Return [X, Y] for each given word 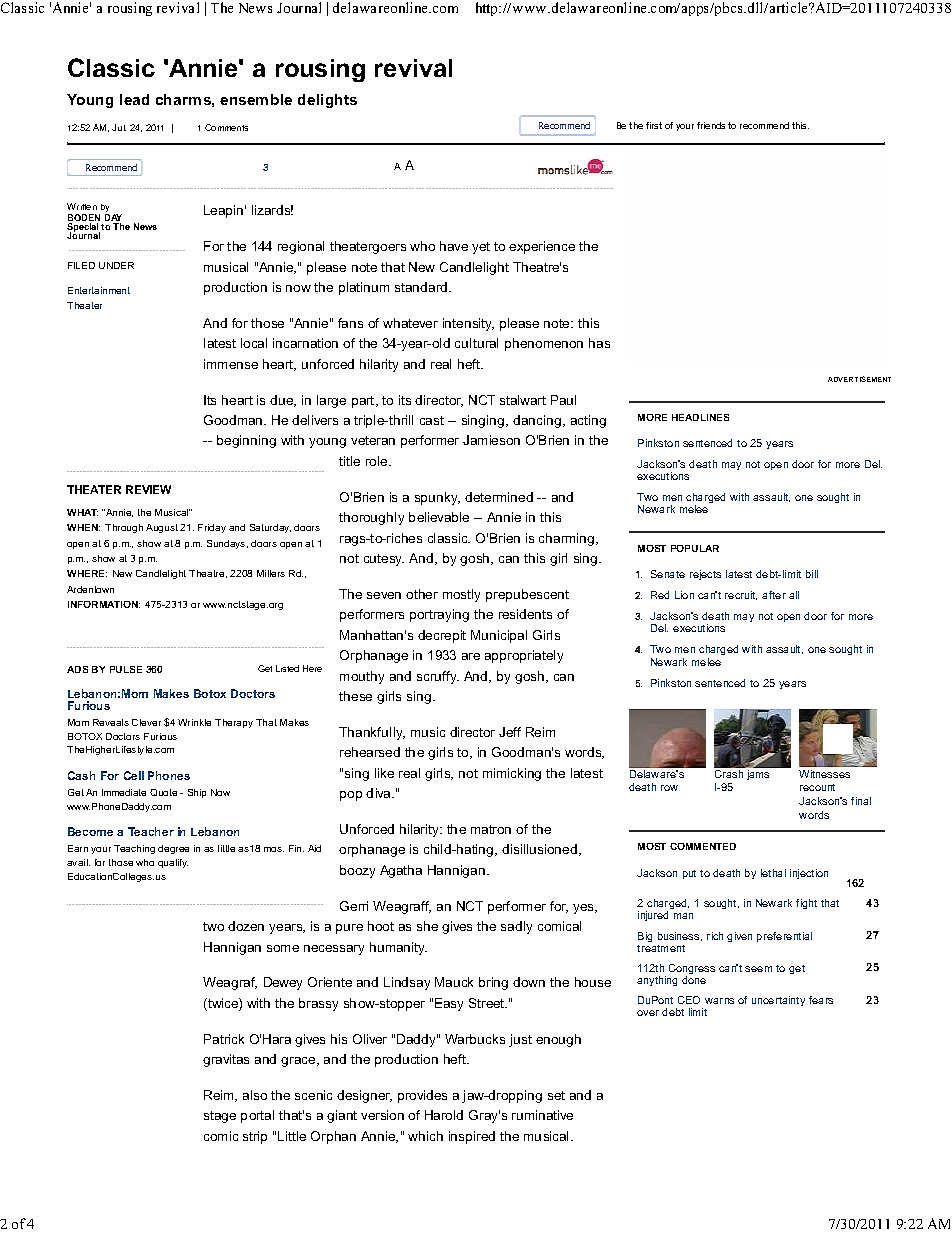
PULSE [126, 669]
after [774, 595]
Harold [444, 1115]
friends [711, 125]
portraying [439, 615]
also [255, 1095]
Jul [119, 127]
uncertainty [778, 1001]
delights [327, 101]
